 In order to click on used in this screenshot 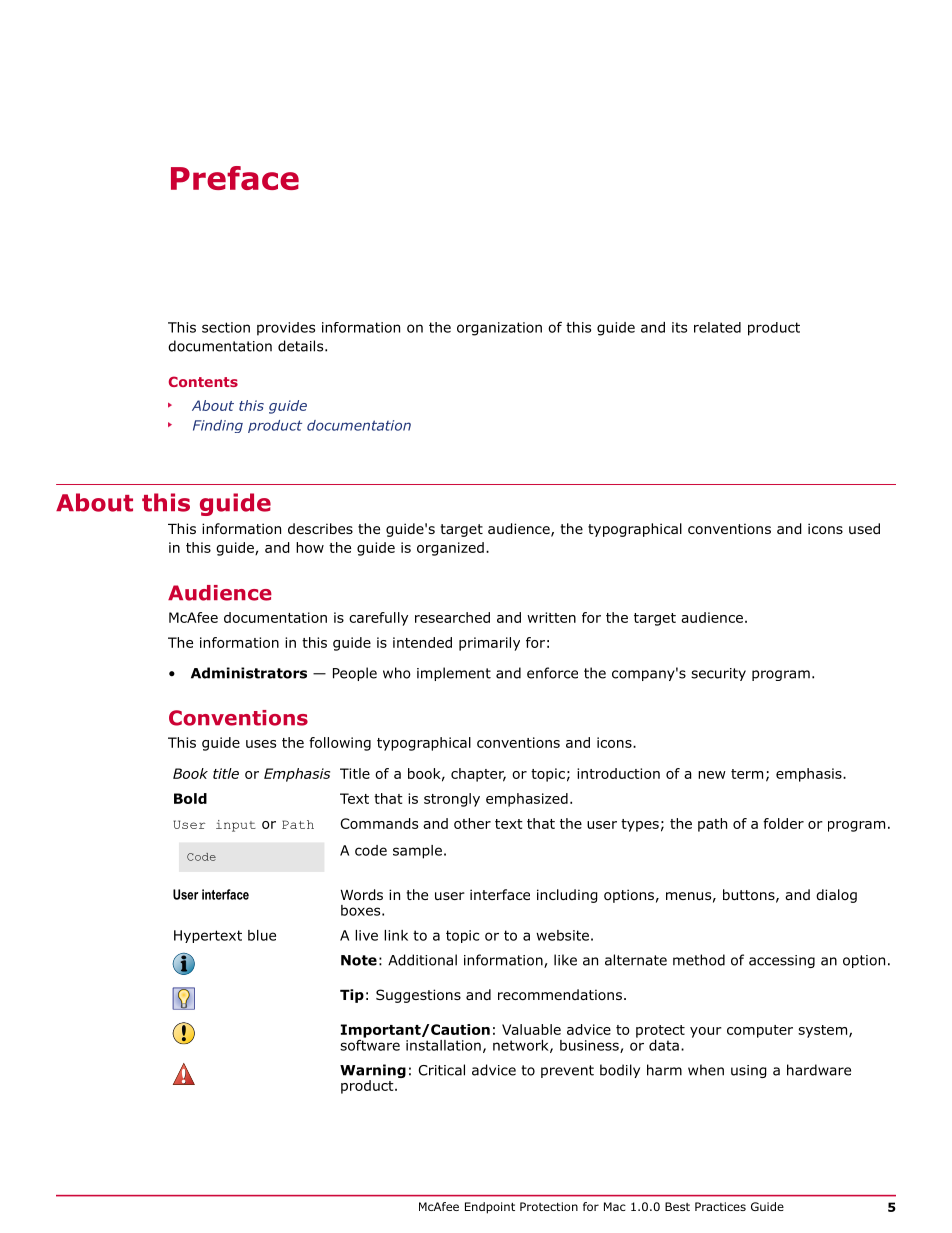, I will do `click(864, 528)`.
